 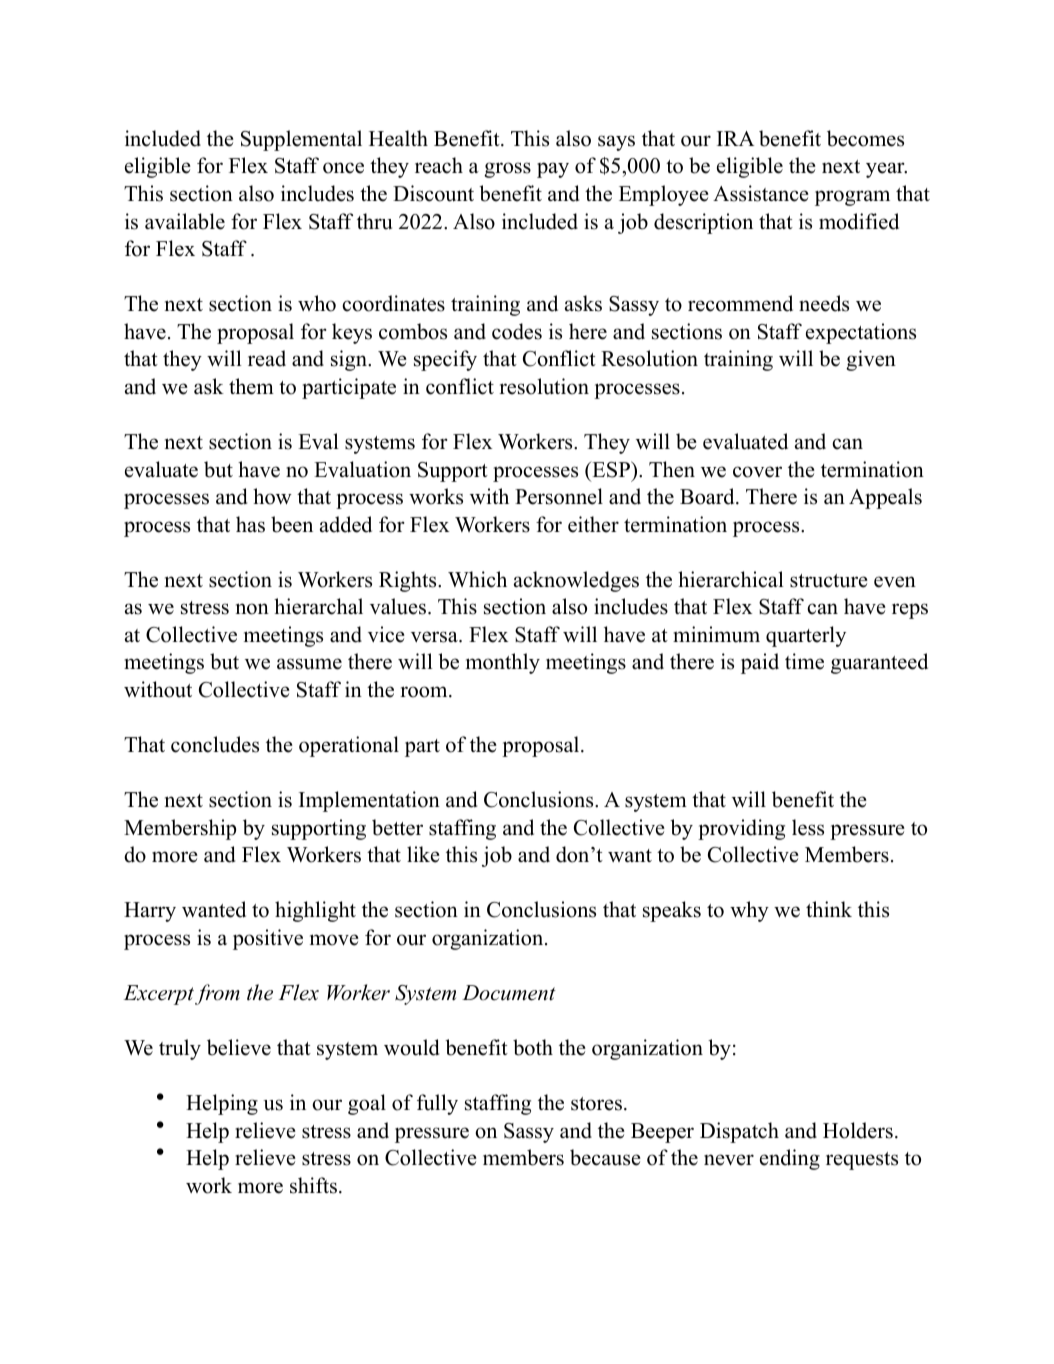 I want to click on shifts, so click(x=313, y=1185).
